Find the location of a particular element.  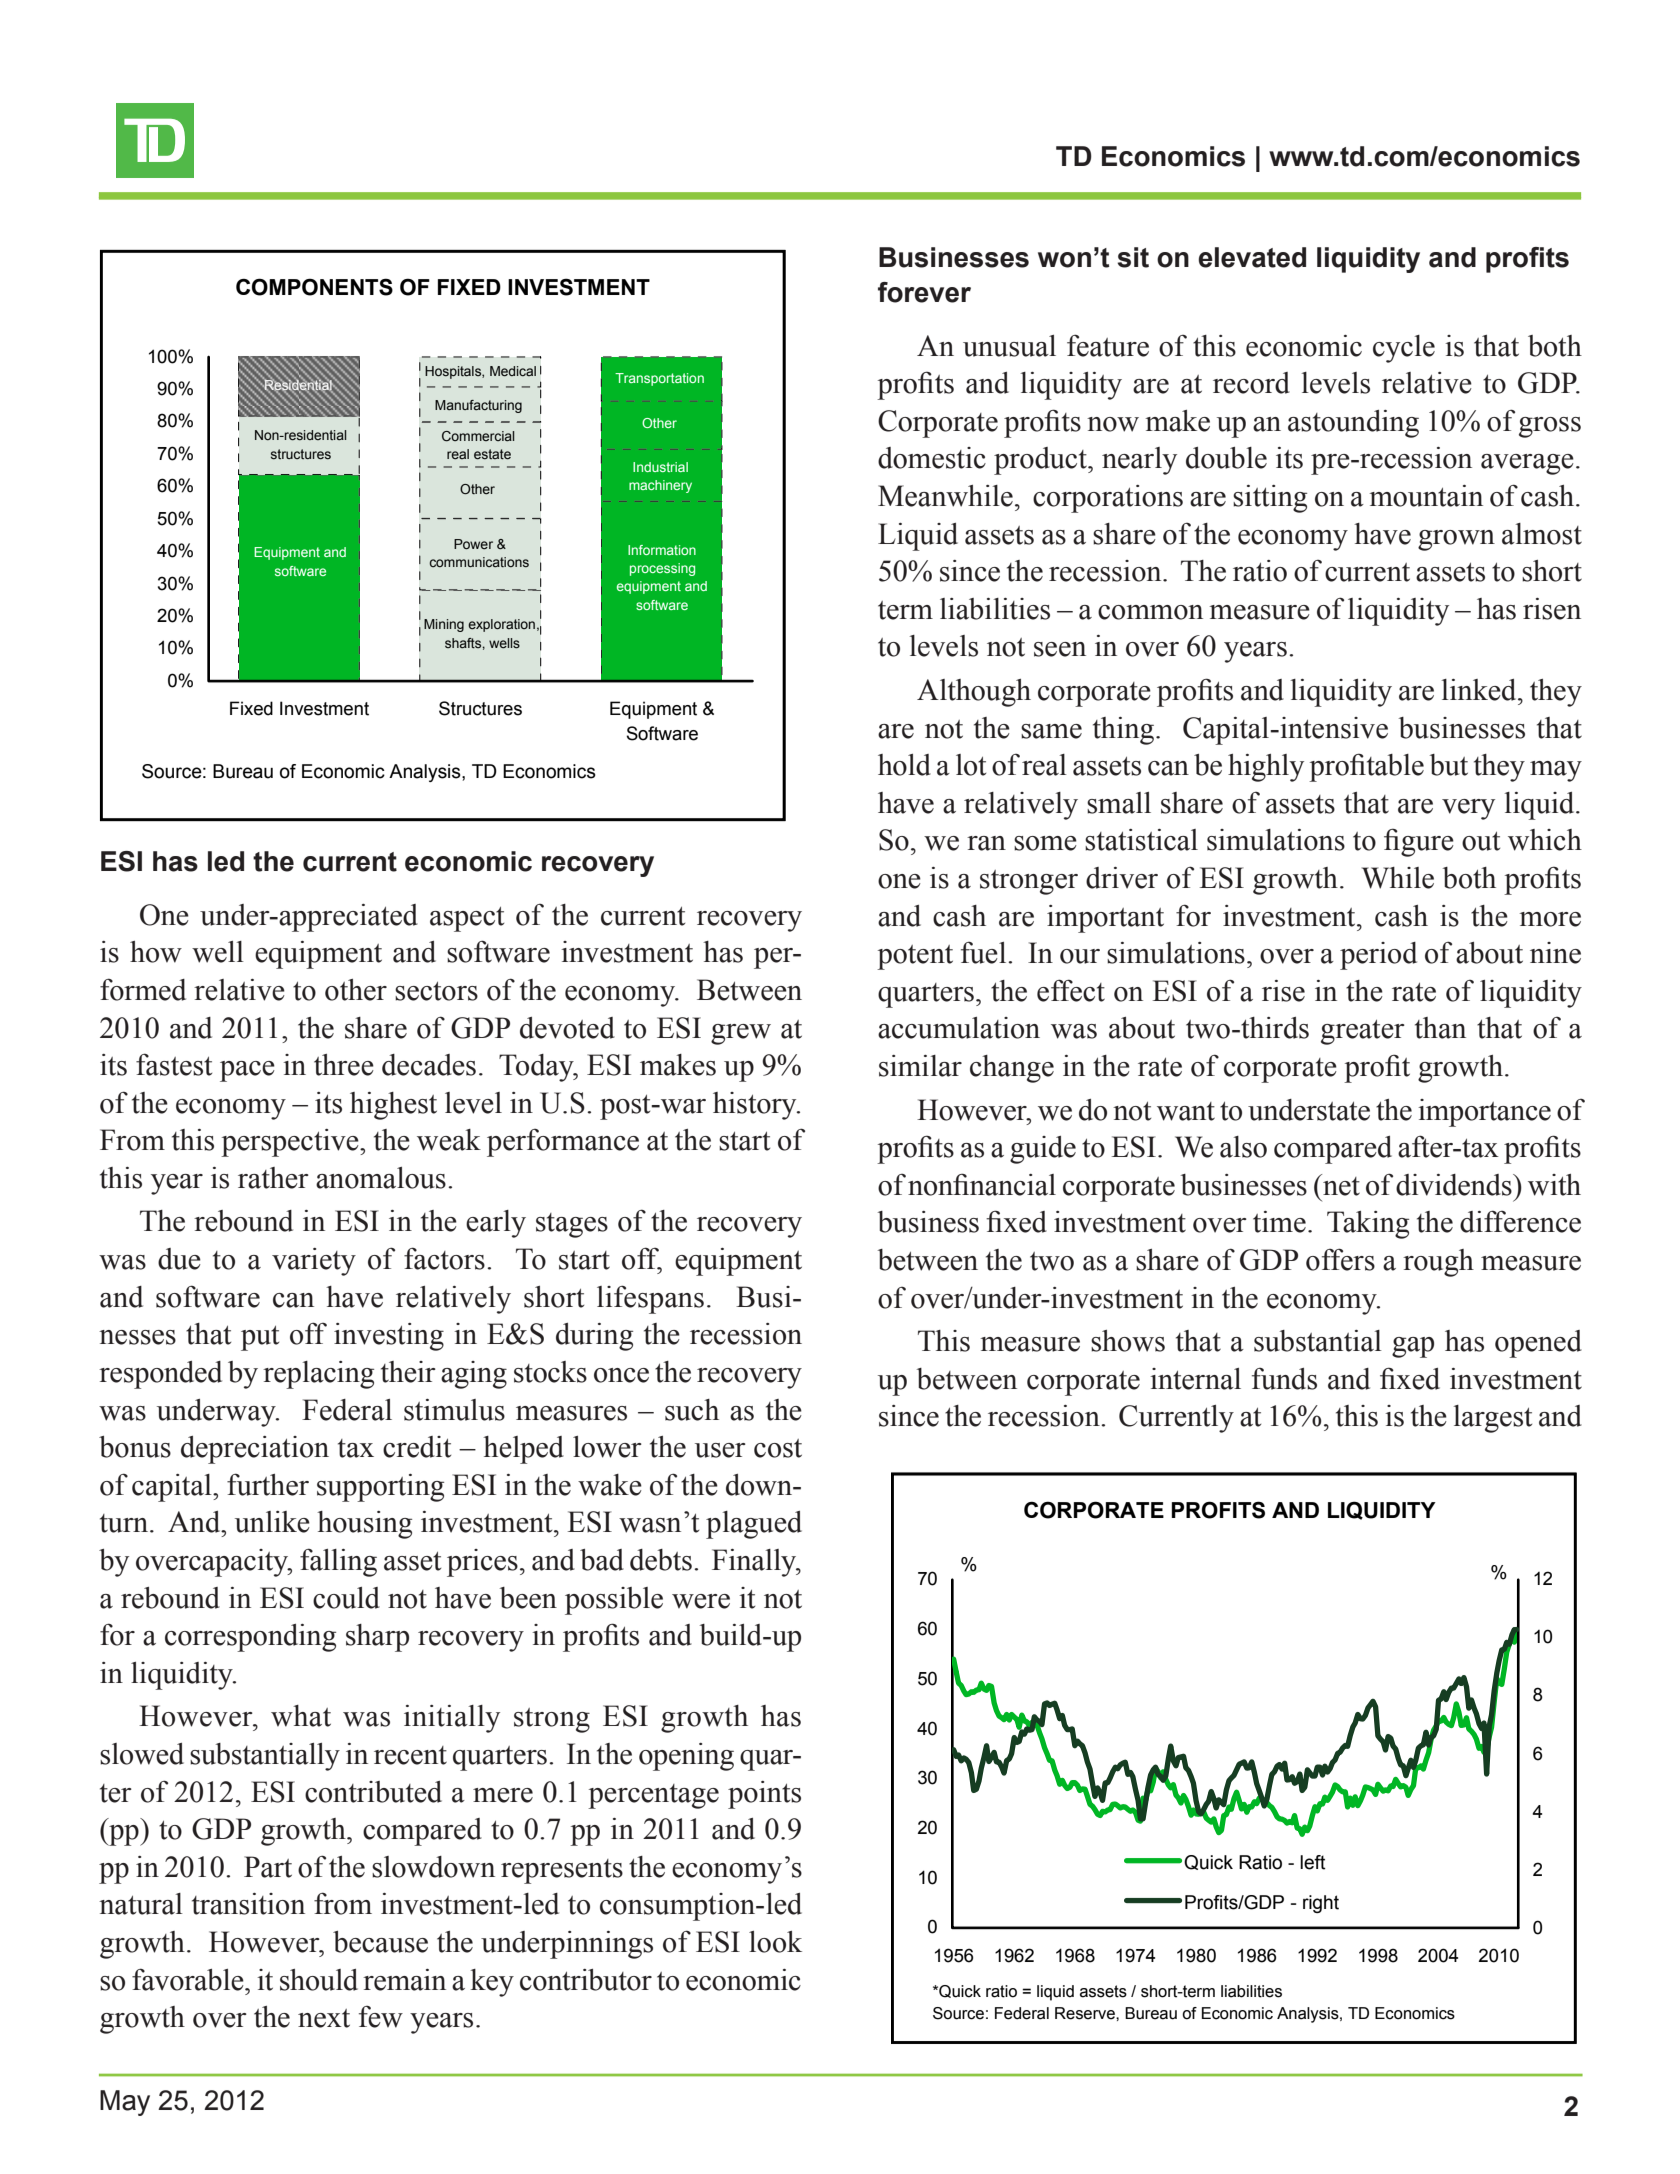

COMPONENTS is located at coordinates (314, 287).
